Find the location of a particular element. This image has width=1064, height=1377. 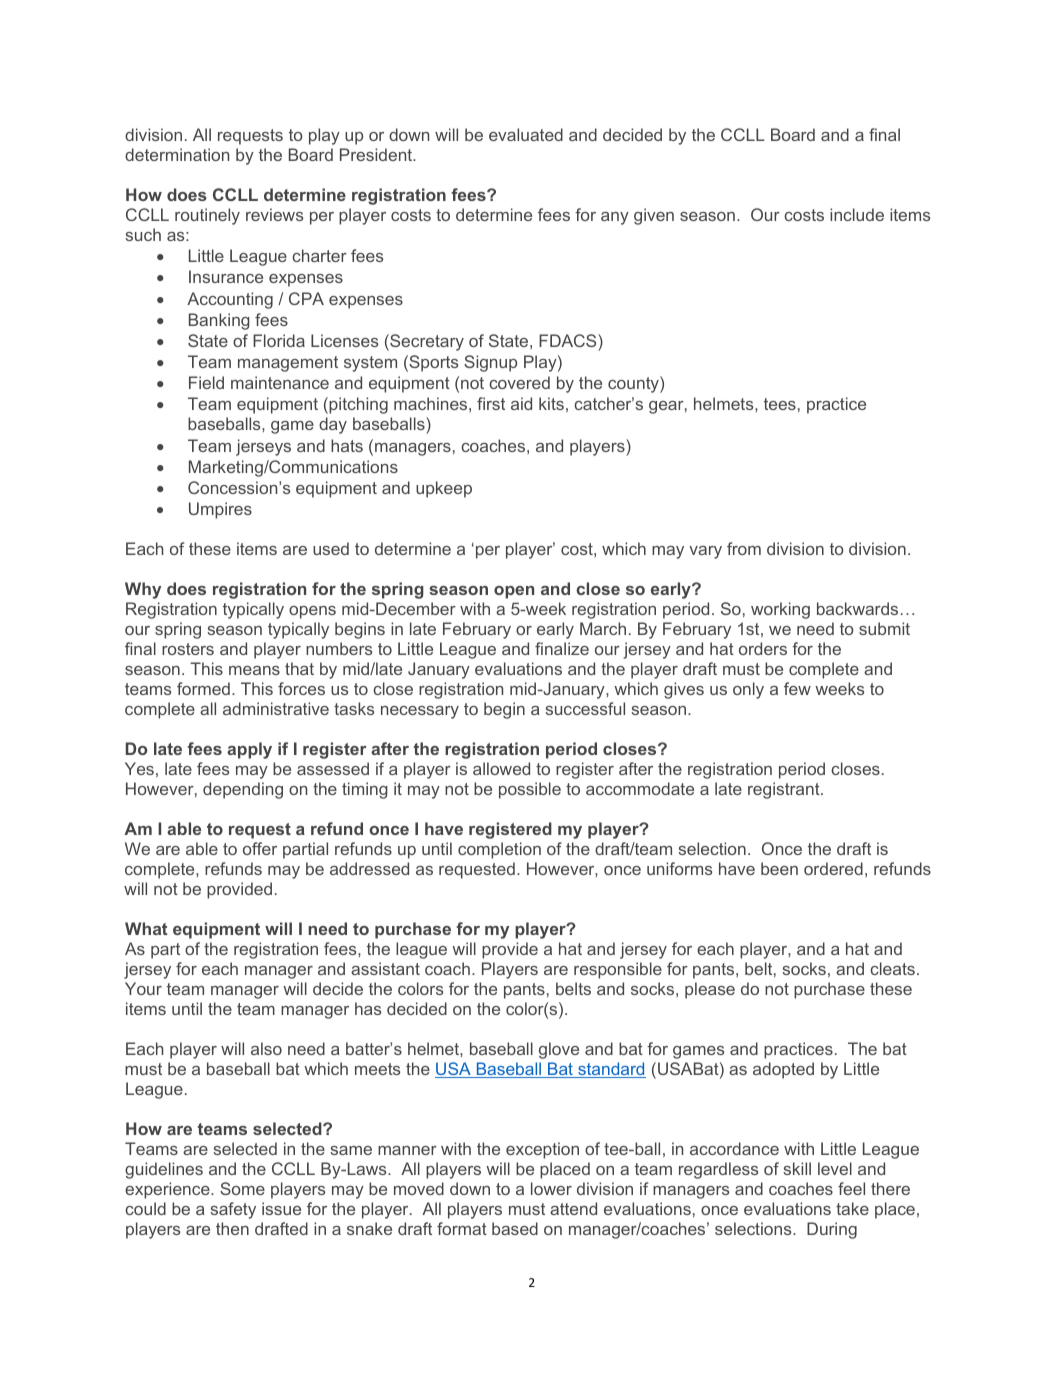

include is located at coordinates (857, 214).
